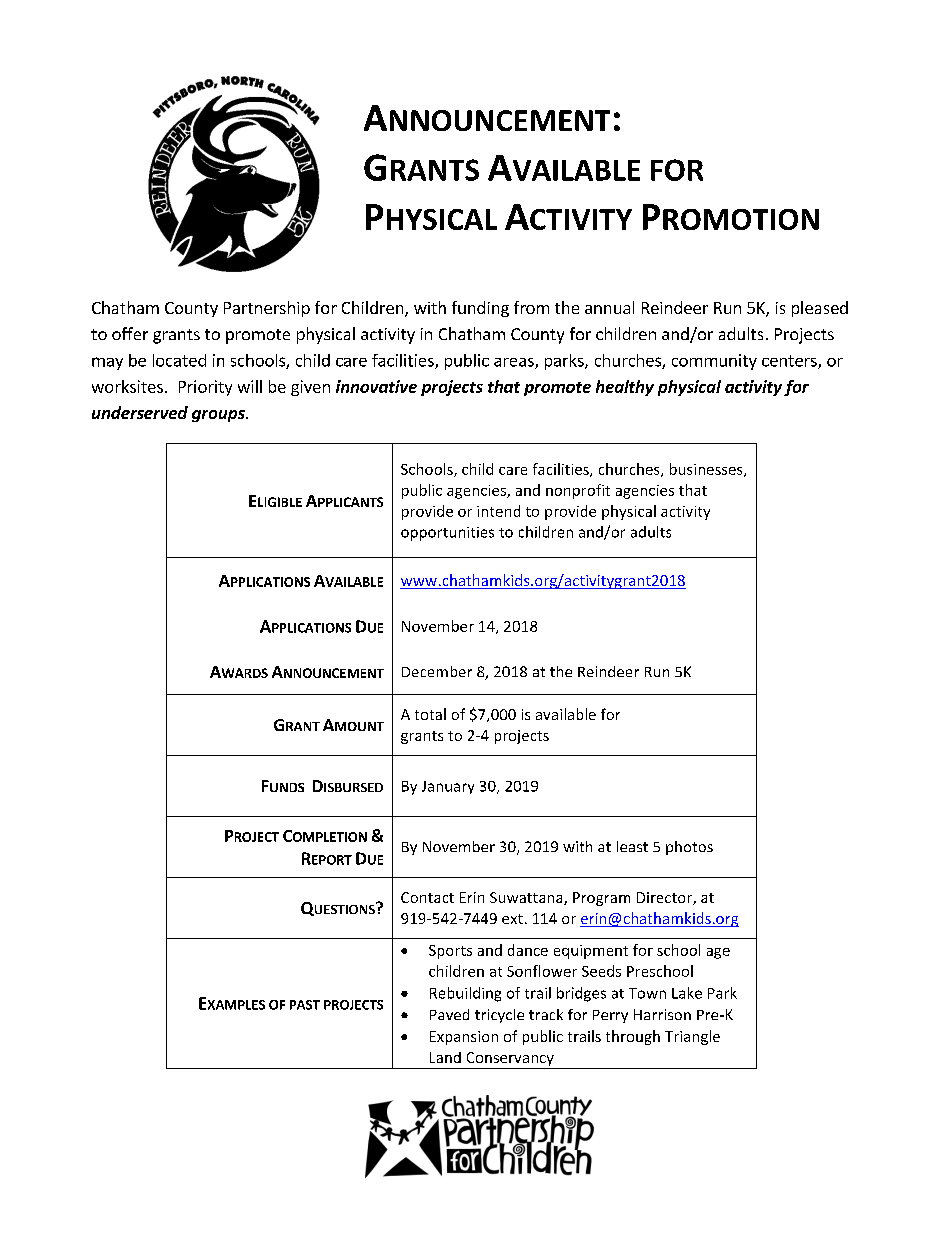 The height and width of the screenshot is (1233, 952). I want to click on PAST, so click(305, 1005).
